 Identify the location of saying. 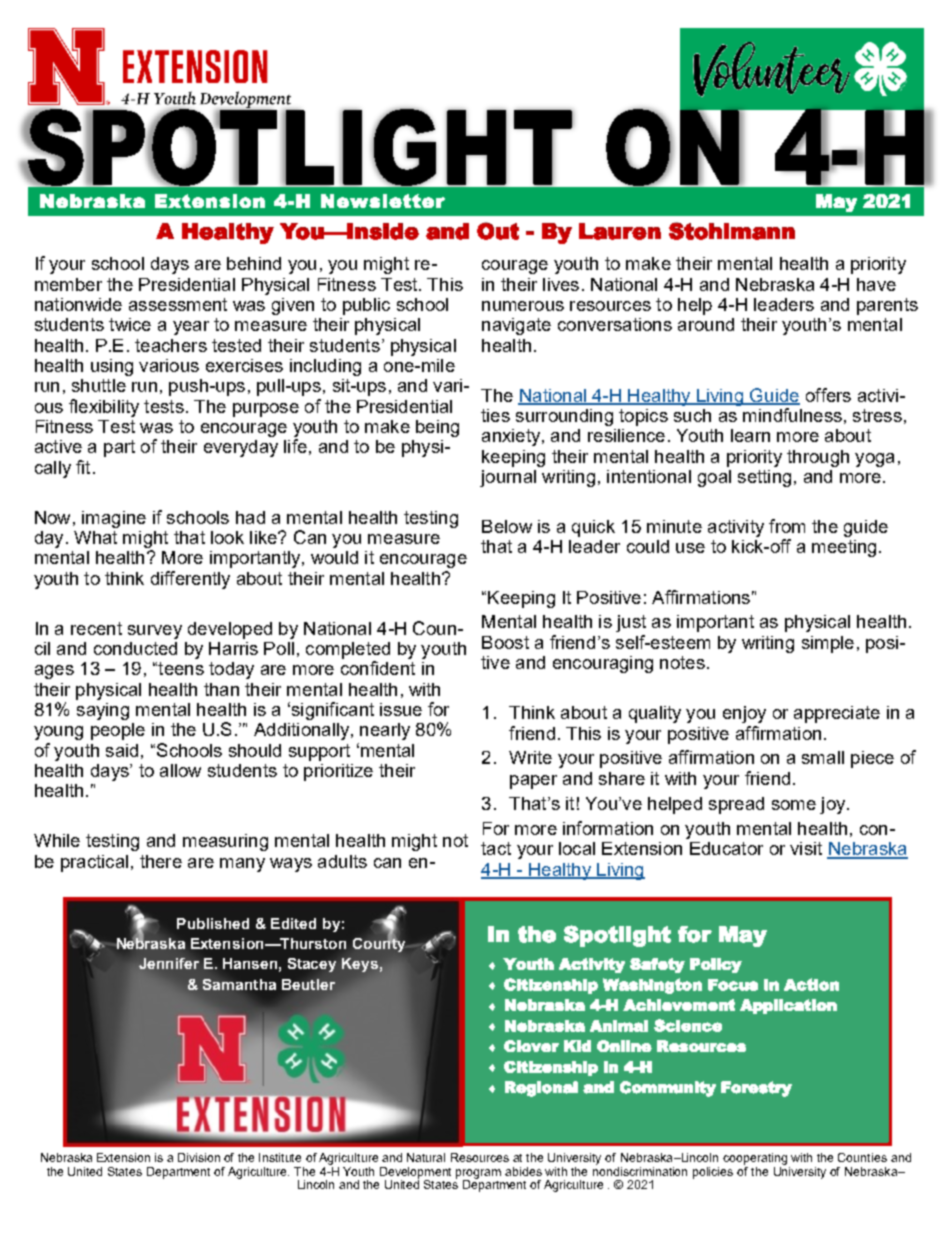
(103, 711).
